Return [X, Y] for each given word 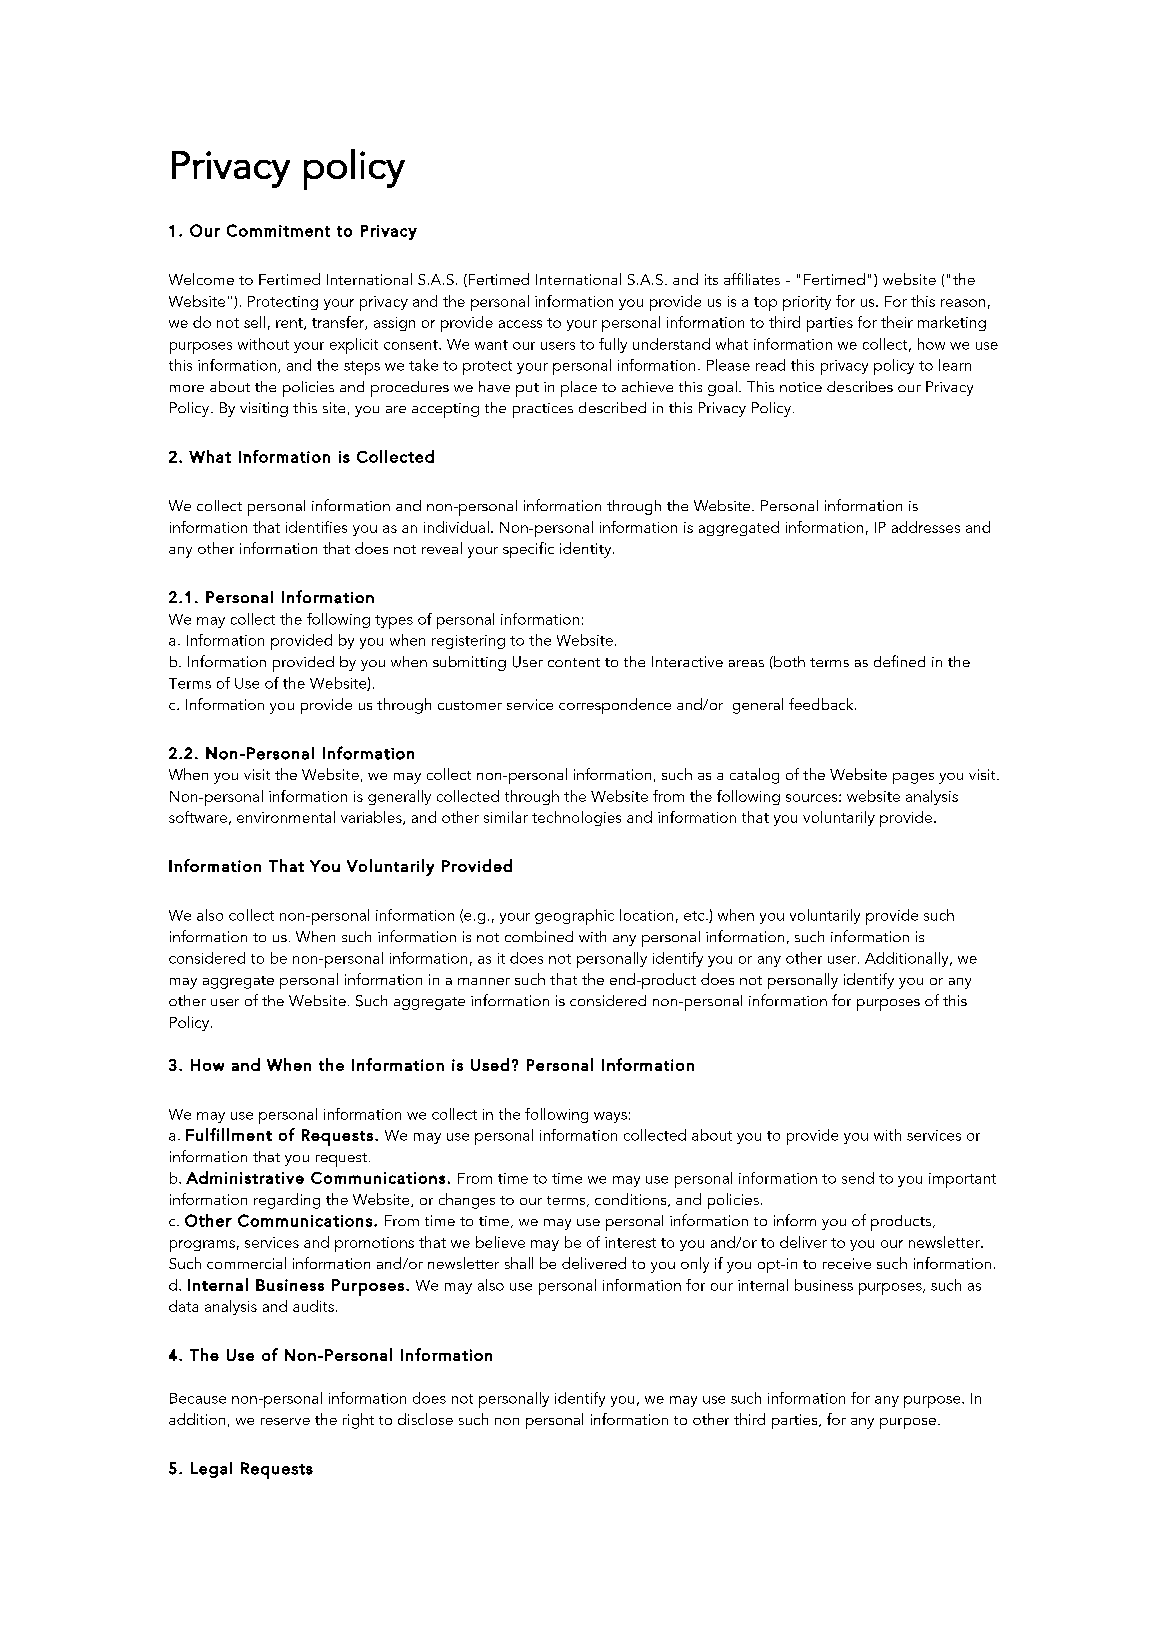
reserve [285, 1421]
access [520, 324]
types [394, 622]
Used [490, 1064]
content [574, 662]
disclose [425, 1419]
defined [899, 661]
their [897, 322]
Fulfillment [229, 1134]
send [858, 1178]
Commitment [278, 230]
